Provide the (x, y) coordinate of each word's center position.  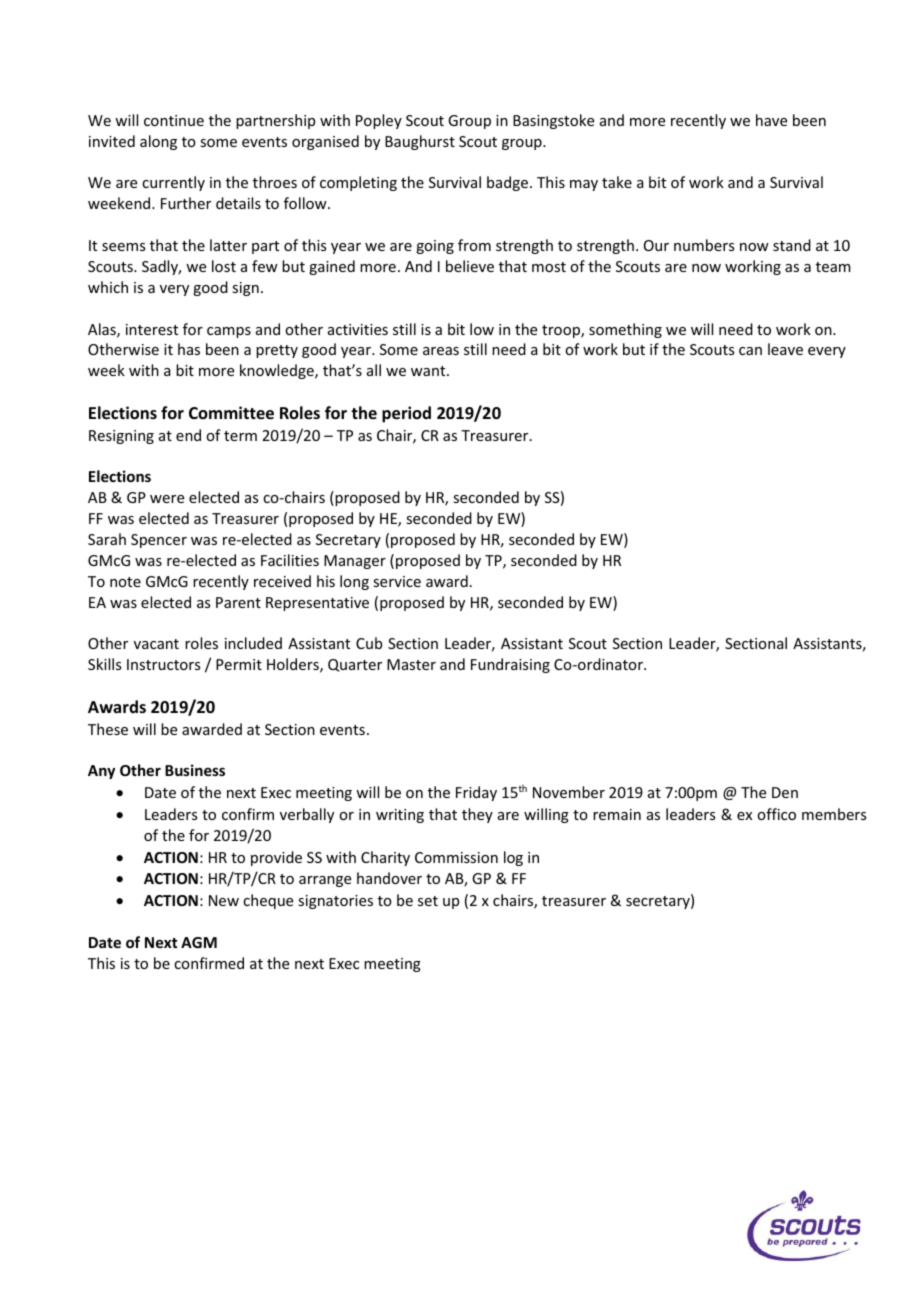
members (834, 814)
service (397, 581)
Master (411, 664)
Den (785, 792)
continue (174, 120)
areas (441, 351)
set (428, 901)
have (771, 120)
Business (195, 770)
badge (507, 183)
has (189, 349)
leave (785, 349)
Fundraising (510, 665)
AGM (199, 942)
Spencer (159, 541)
